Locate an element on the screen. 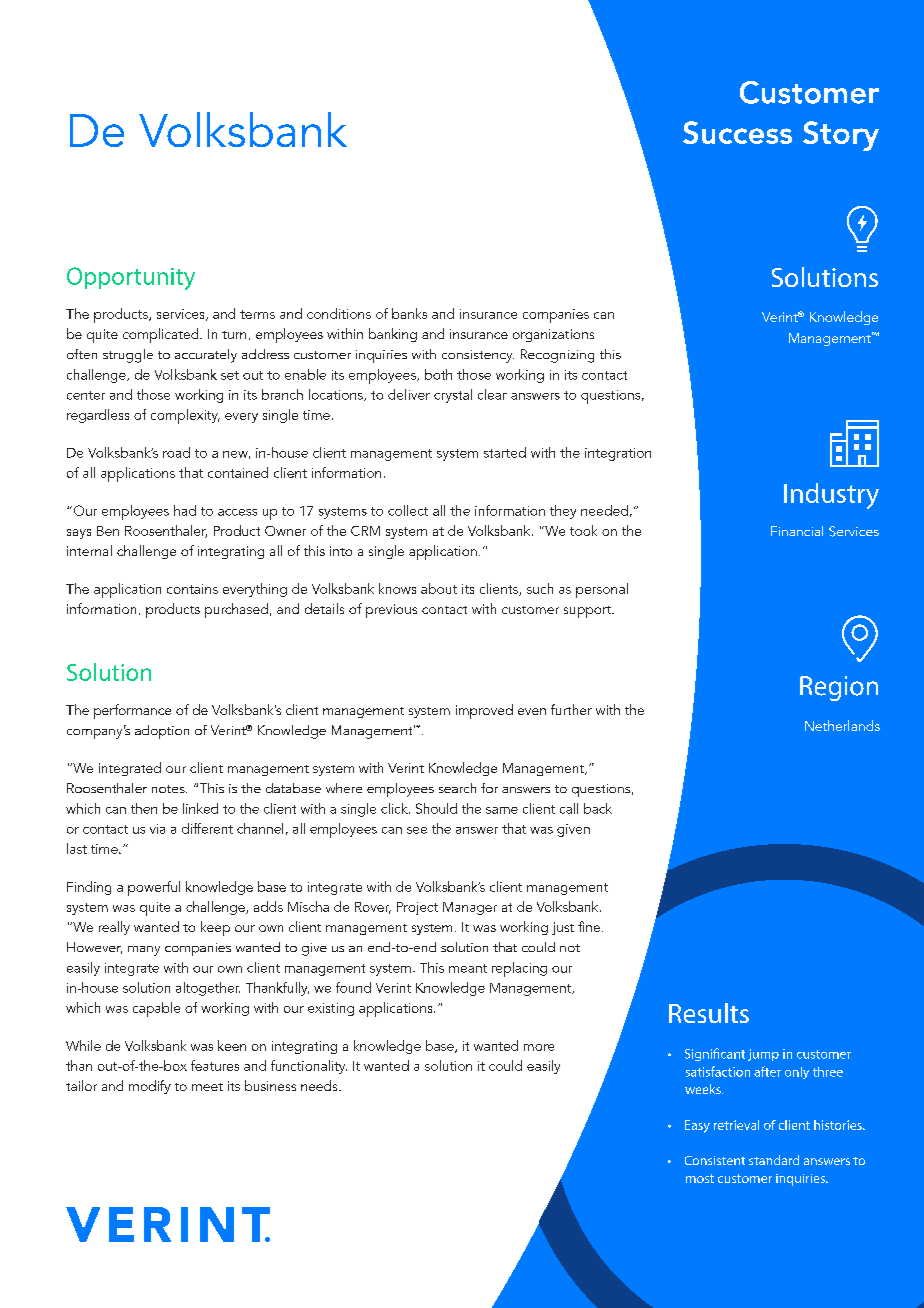 The height and width of the screenshot is (1308, 924). complicated is located at coordinates (162, 335).
